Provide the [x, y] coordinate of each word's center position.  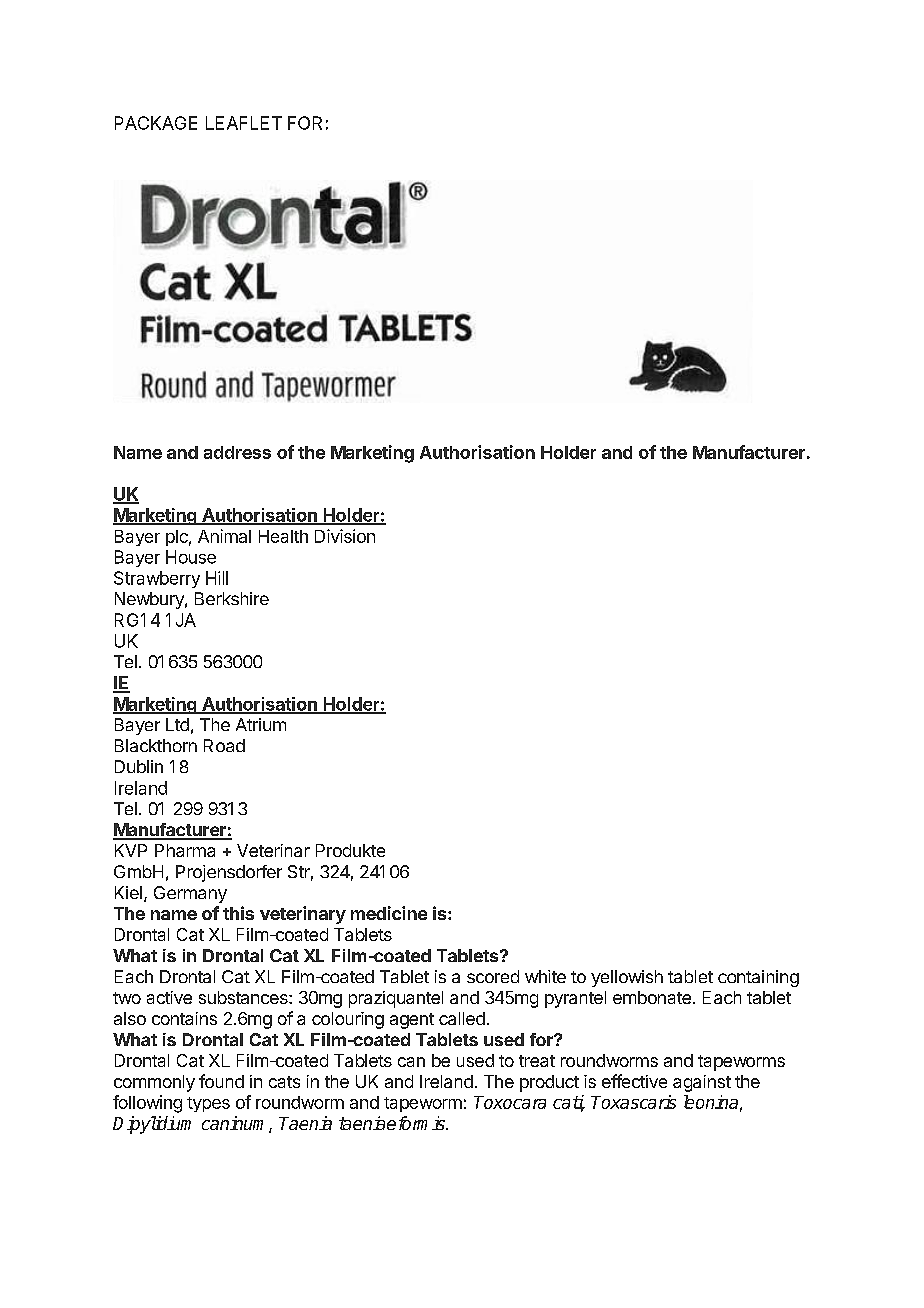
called [462, 1018]
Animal [224, 536]
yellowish [627, 978]
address [237, 452]
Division [345, 536]
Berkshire [232, 598]
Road [224, 745]
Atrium [261, 724]
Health [283, 536]
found [221, 1081]
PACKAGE [156, 123]
